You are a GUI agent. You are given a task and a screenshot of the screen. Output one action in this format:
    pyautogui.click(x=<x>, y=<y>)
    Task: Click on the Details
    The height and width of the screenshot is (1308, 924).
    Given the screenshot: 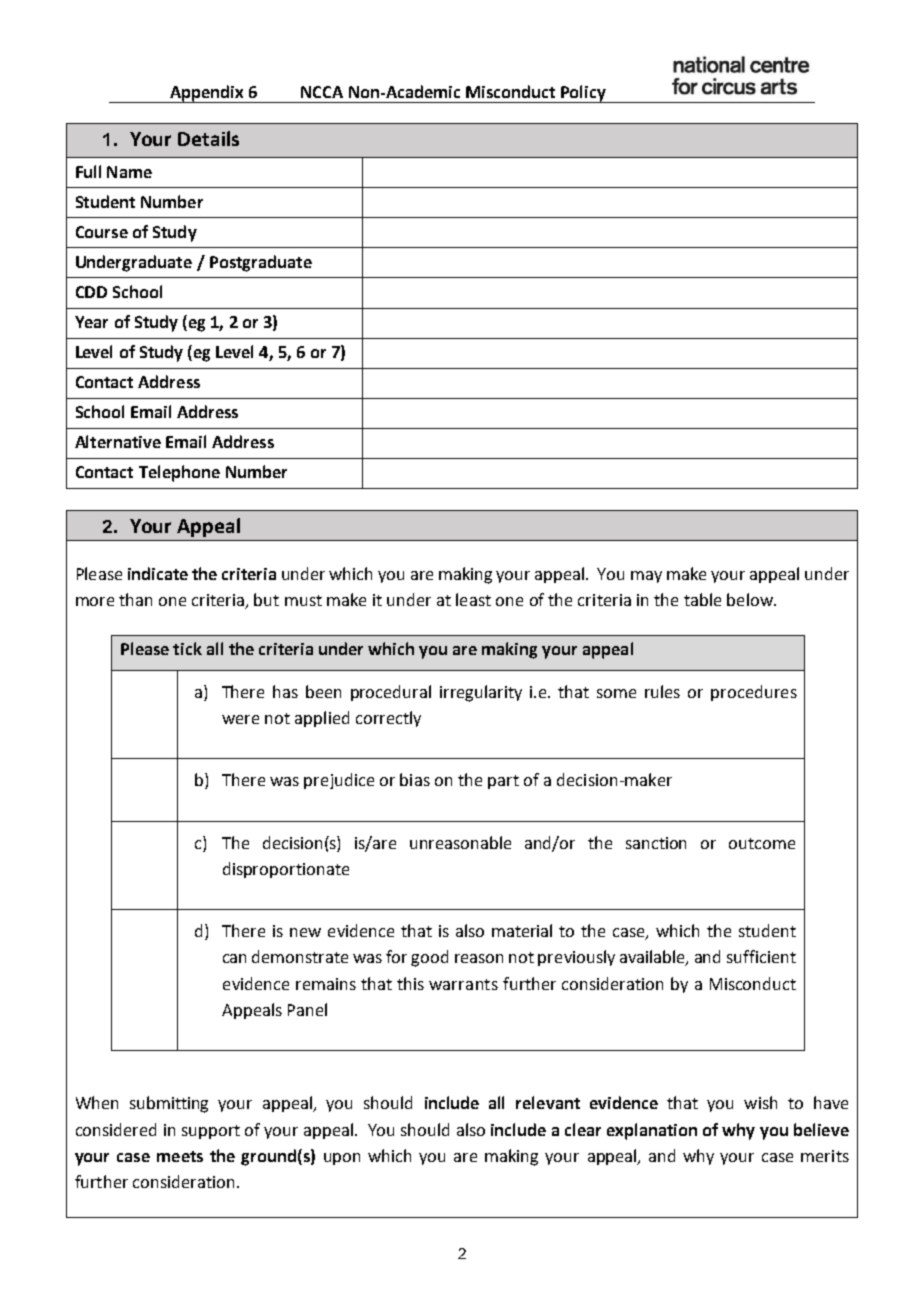 What is the action you would take?
    pyautogui.click(x=208, y=138)
